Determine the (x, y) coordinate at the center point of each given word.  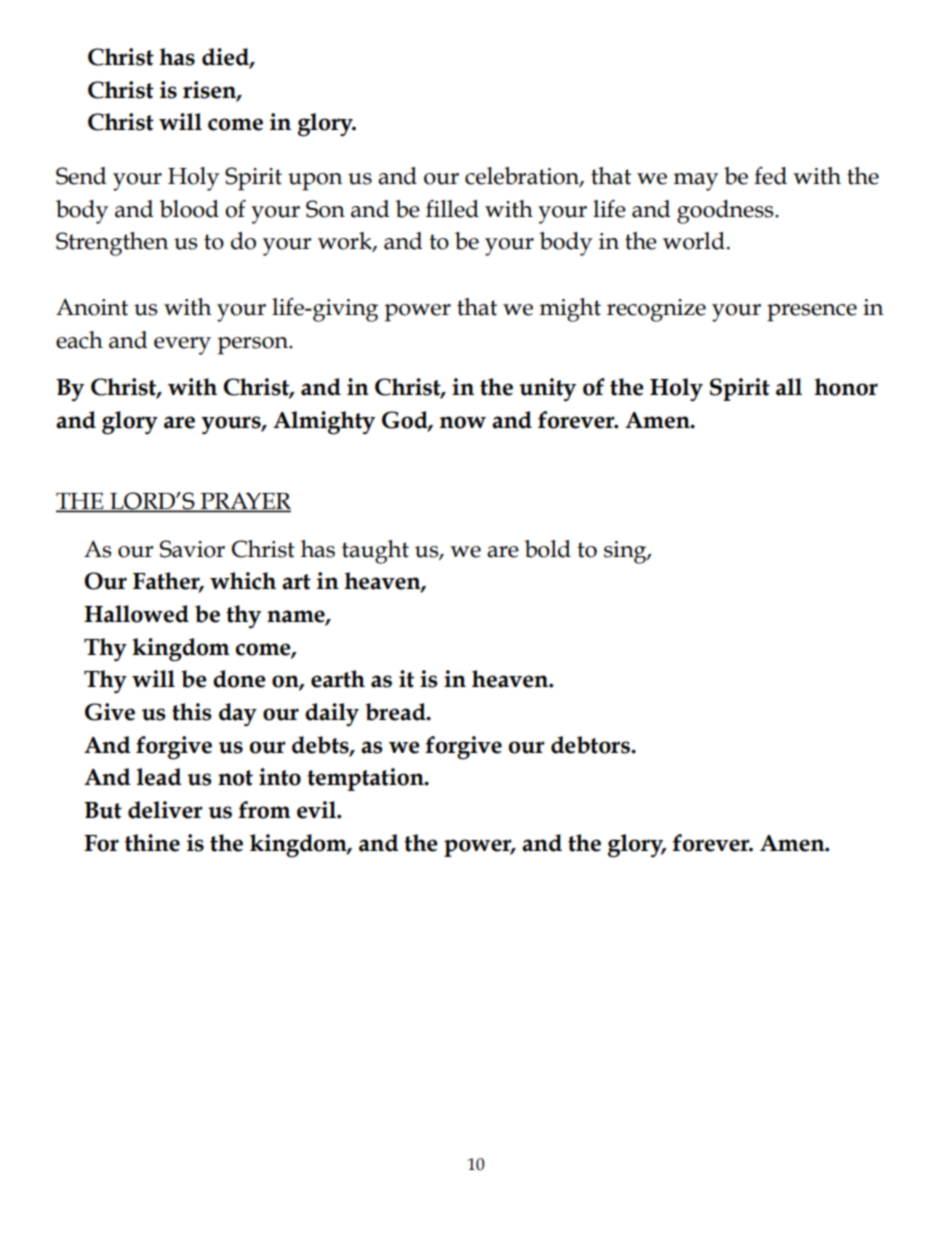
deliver (165, 810)
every (182, 346)
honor (846, 387)
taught (375, 552)
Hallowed (136, 614)
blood (189, 209)
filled (452, 209)
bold (548, 549)
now (463, 422)
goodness (726, 212)
